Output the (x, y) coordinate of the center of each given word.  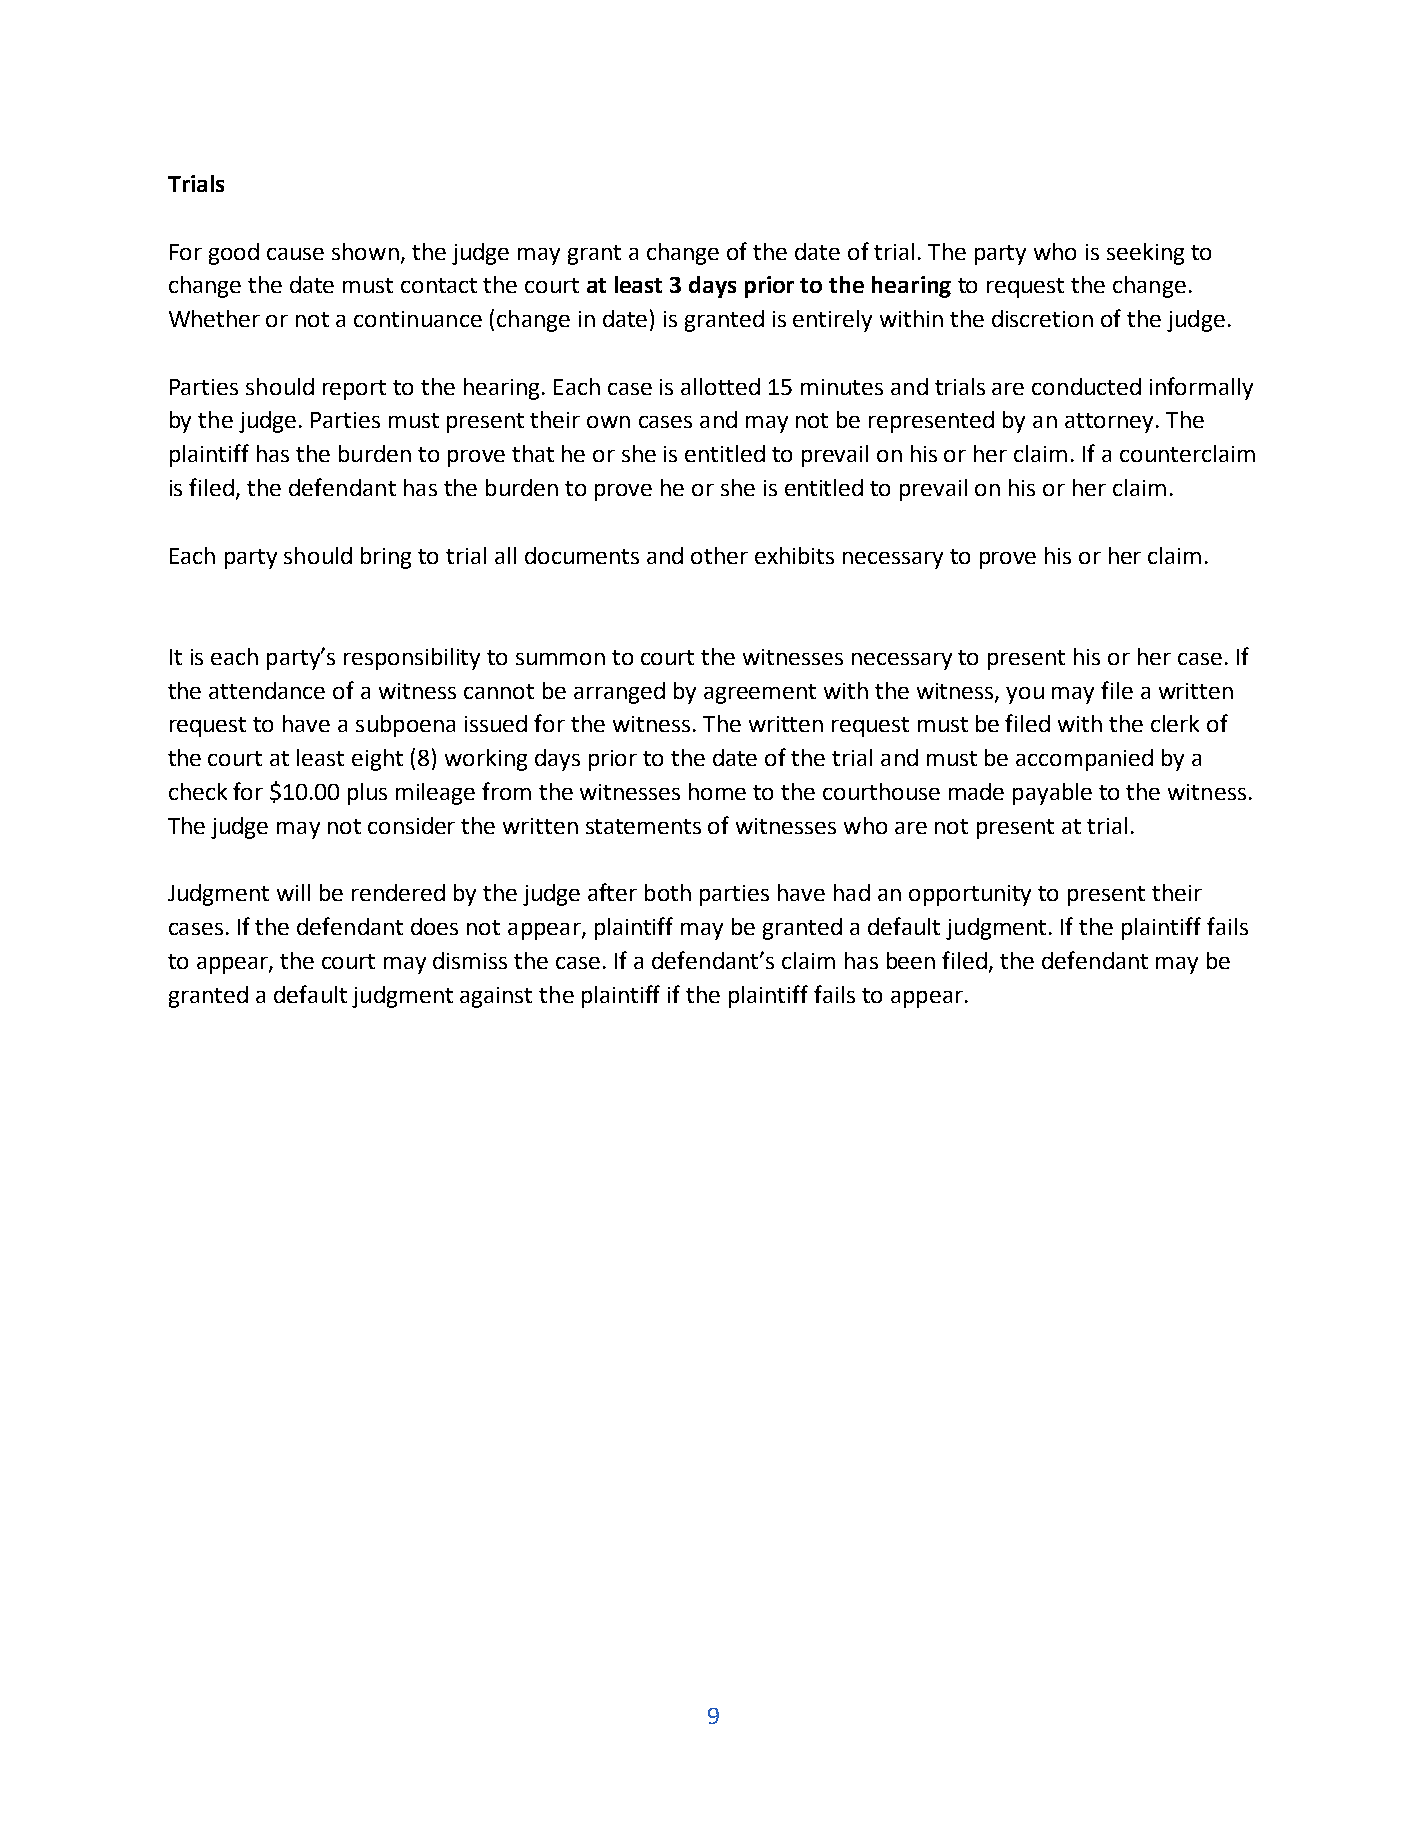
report (354, 390)
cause (295, 254)
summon (560, 659)
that (533, 453)
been (911, 960)
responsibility (412, 659)
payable (1052, 794)
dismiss (470, 960)
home (717, 791)
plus (367, 794)
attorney (1109, 423)
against (496, 997)
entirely (832, 321)
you (1025, 695)
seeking (1145, 254)
